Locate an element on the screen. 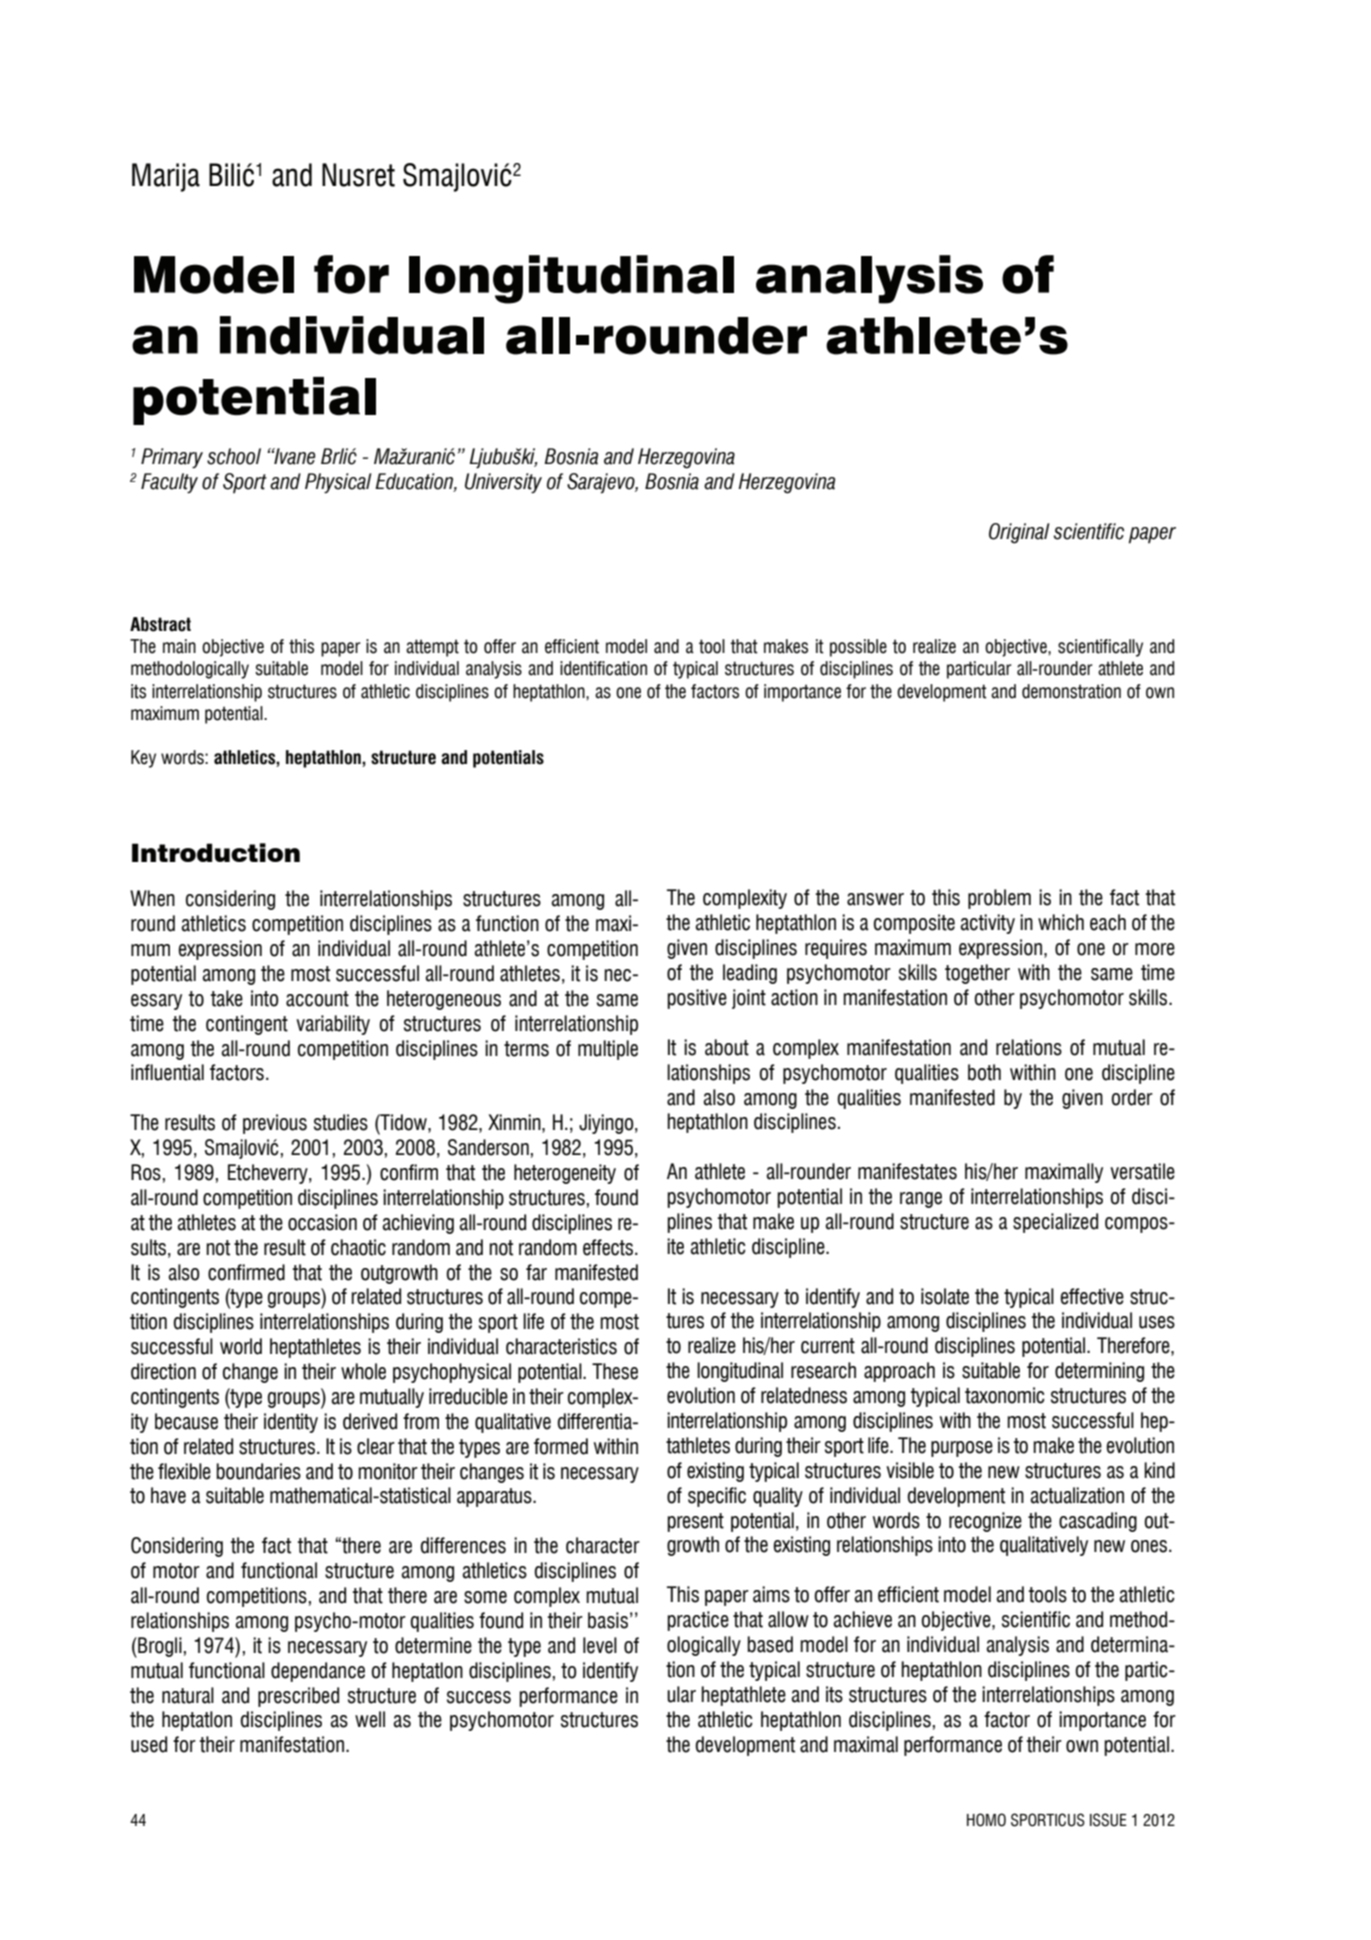  school is located at coordinates (234, 456).
